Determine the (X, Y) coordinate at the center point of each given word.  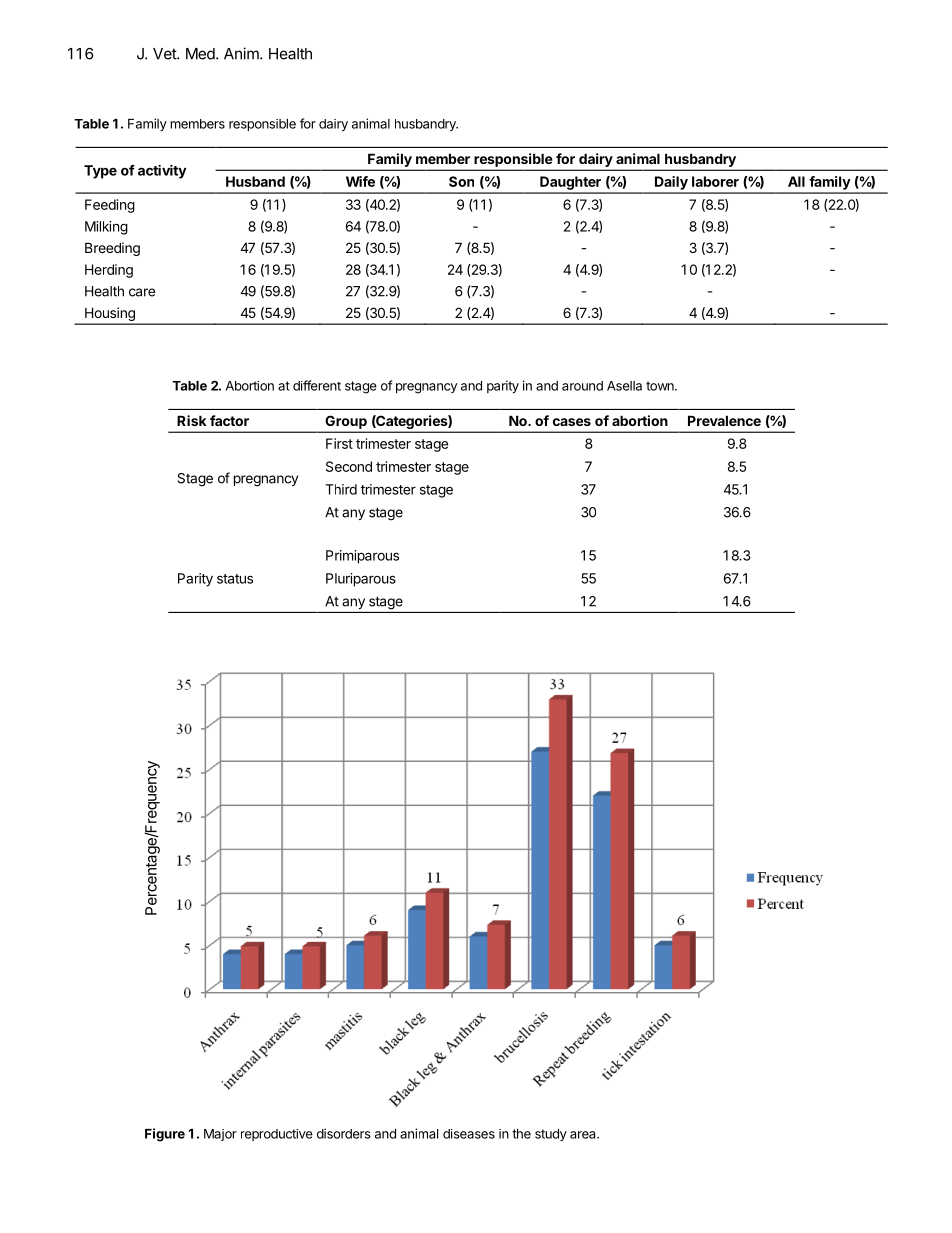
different (317, 385)
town (661, 386)
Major (220, 1135)
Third (341, 489)
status (235, 579)
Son (461, 181)
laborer (715, 181)
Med (201, 54)
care (142, 292)
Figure (165, 1135)
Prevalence (724, 420)
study (551, 1135)
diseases (469, 1134)
